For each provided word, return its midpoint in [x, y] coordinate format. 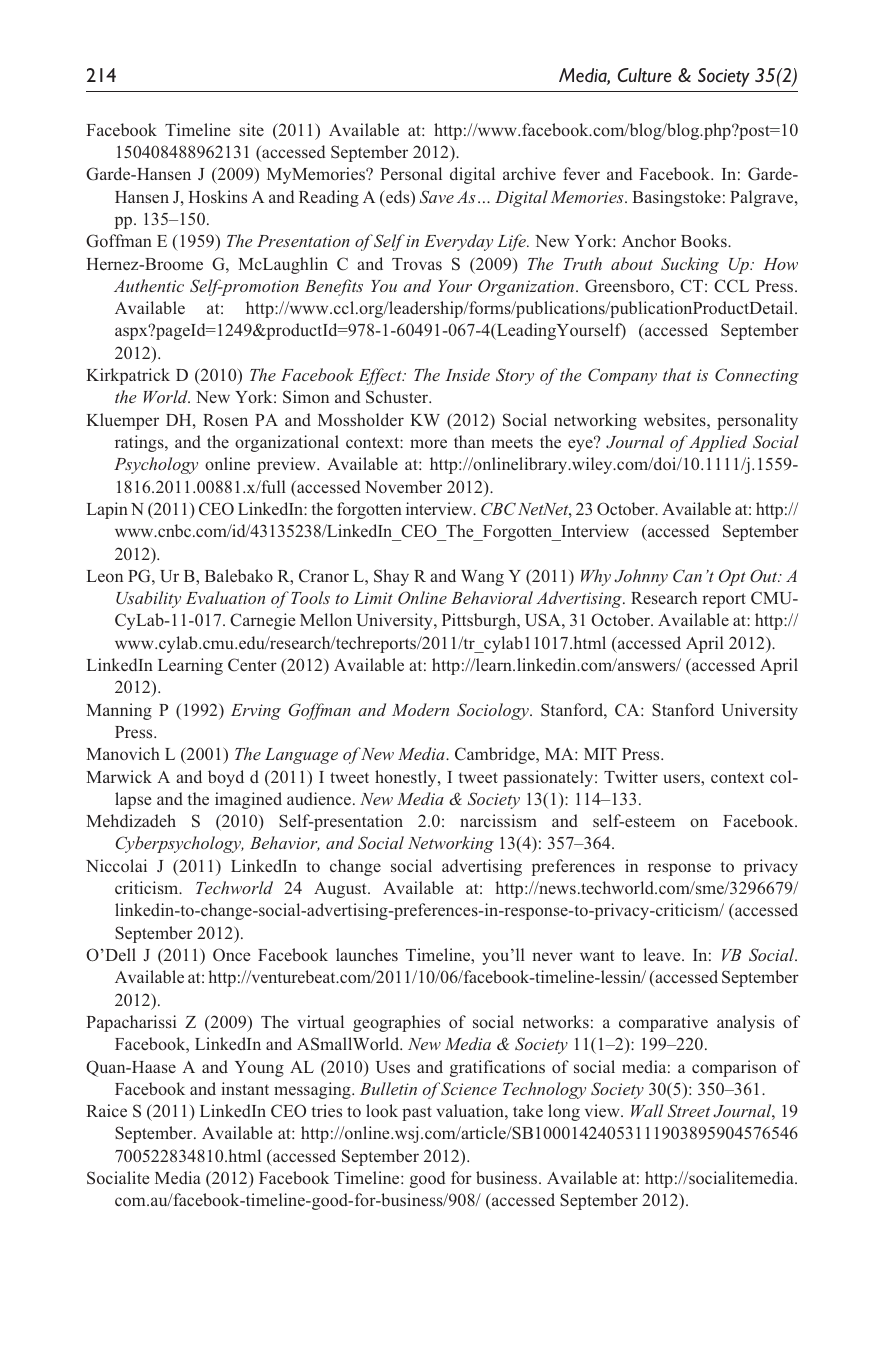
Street [689, 1111]
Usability [148, 599]
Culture [645, 75]
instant [245, 1088]
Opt [732, 577]
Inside [467, 374]
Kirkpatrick [128, 376]
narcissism [498, 820]
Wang [482, 578]
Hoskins [217, 196]
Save [437, 197]
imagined [248, 800]
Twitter [631, 776]
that [677, 374]
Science [469, 1089]
